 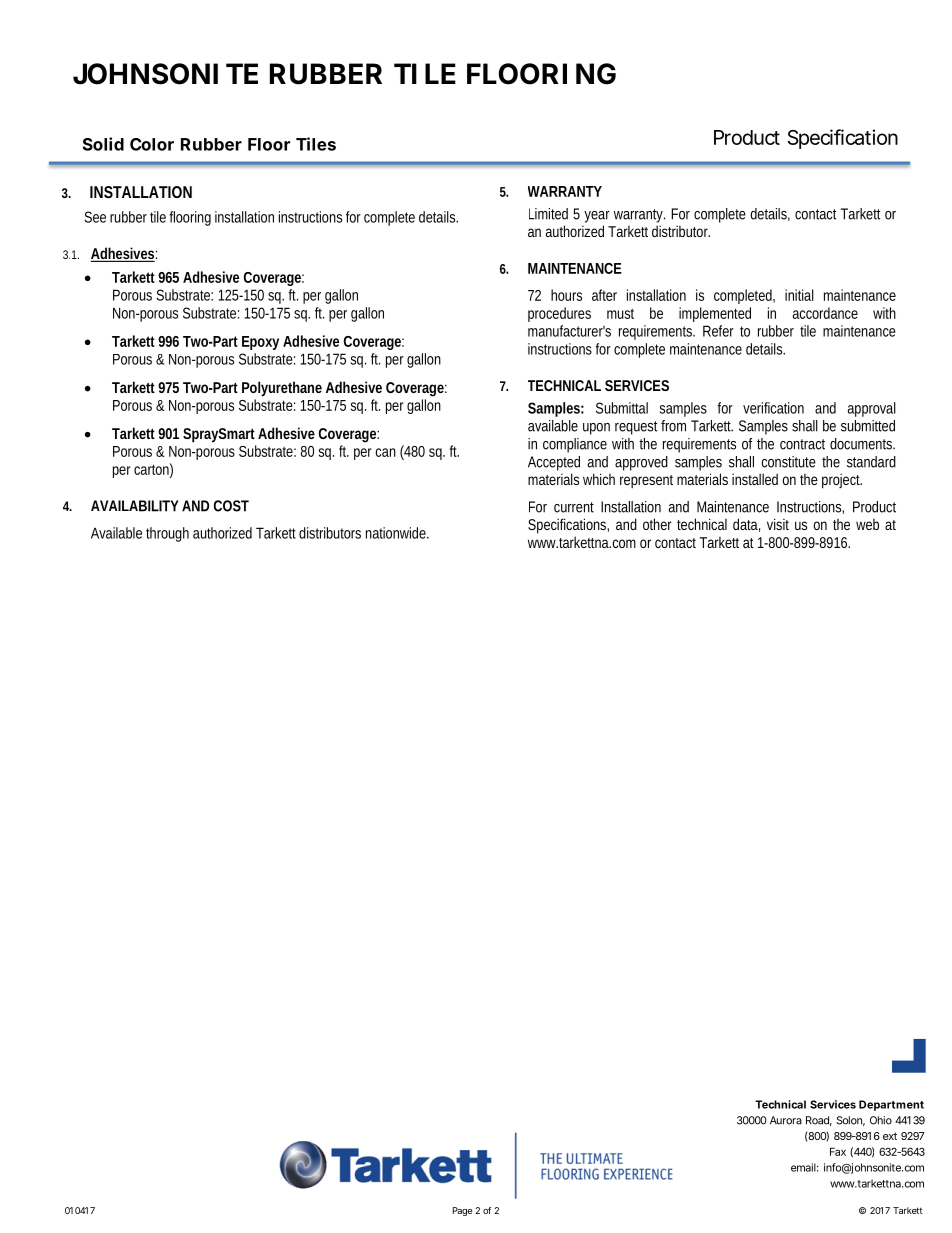 What do you see at coordinates (282, 389) in the screenshot?
I see `Polyurethane` at bounding box center [282, 389].
